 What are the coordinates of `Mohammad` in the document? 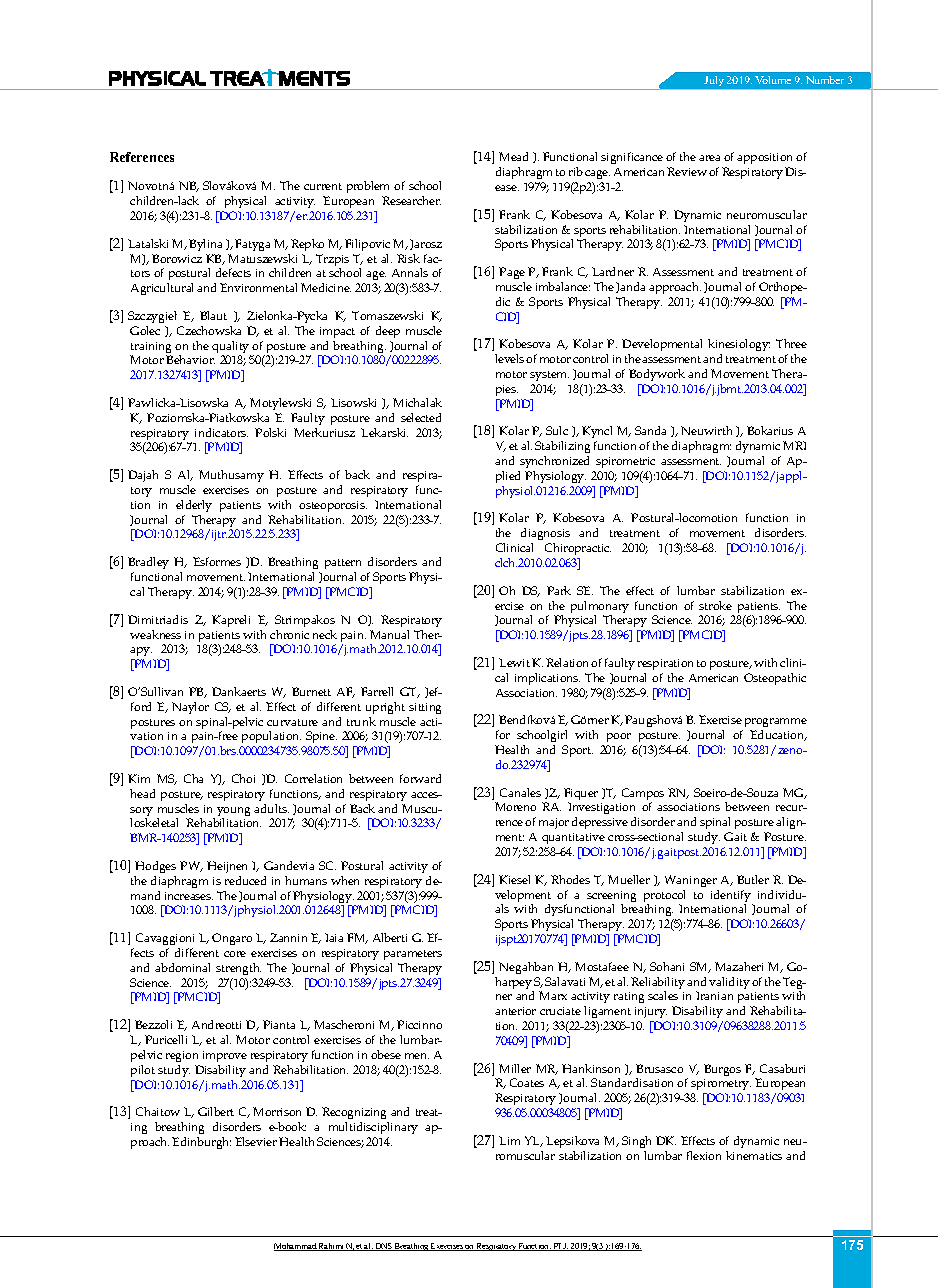 It's located at (296, 1247).
